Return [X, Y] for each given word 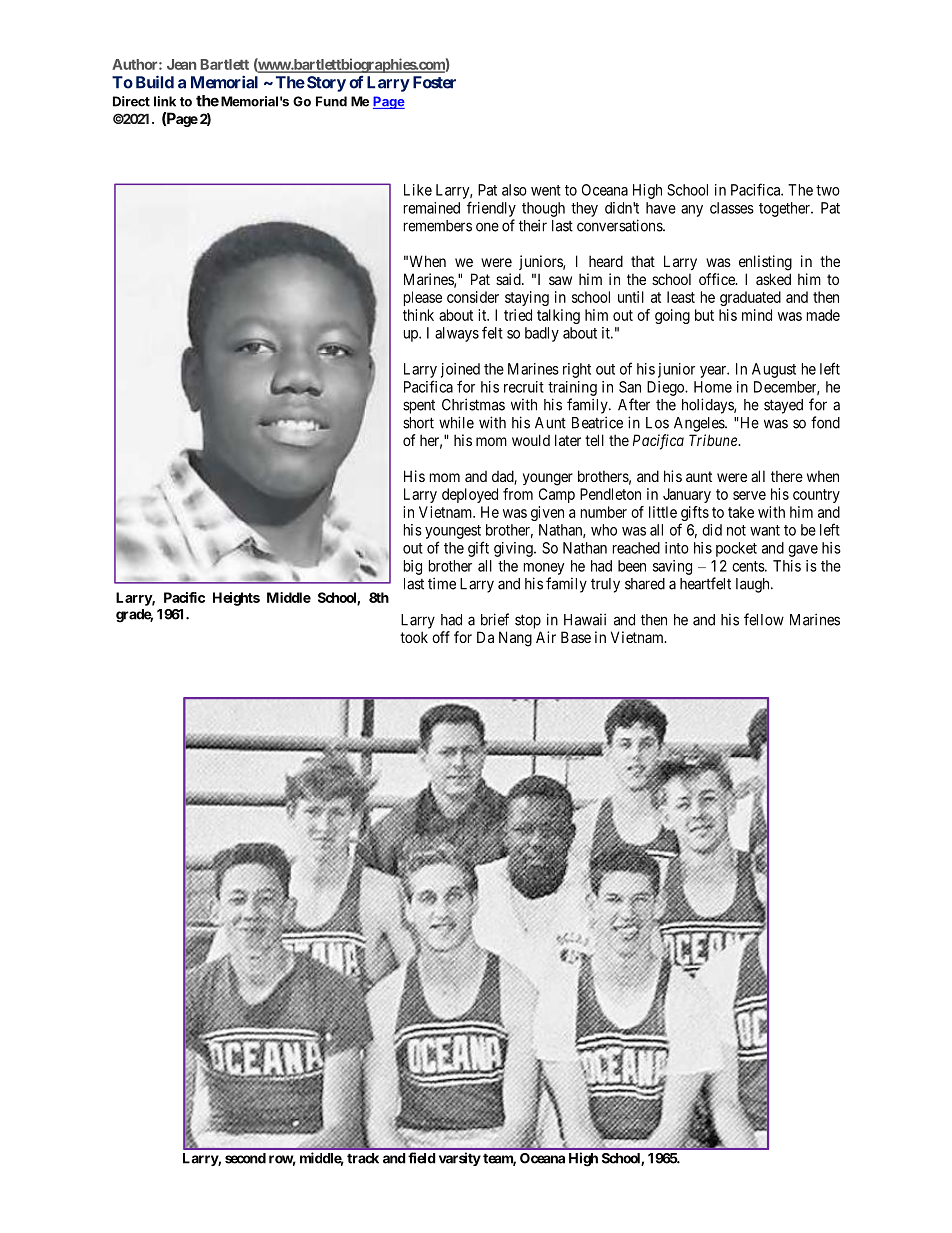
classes [732, 208]
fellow [764, 619]
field [421, 1158]
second [245, 1158]
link [165, 101]
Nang [515, 639]
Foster [434, 82]
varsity [460, 1159]
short [418, 423]
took [414, 637]
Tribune [714, 440]
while [456, 422]
